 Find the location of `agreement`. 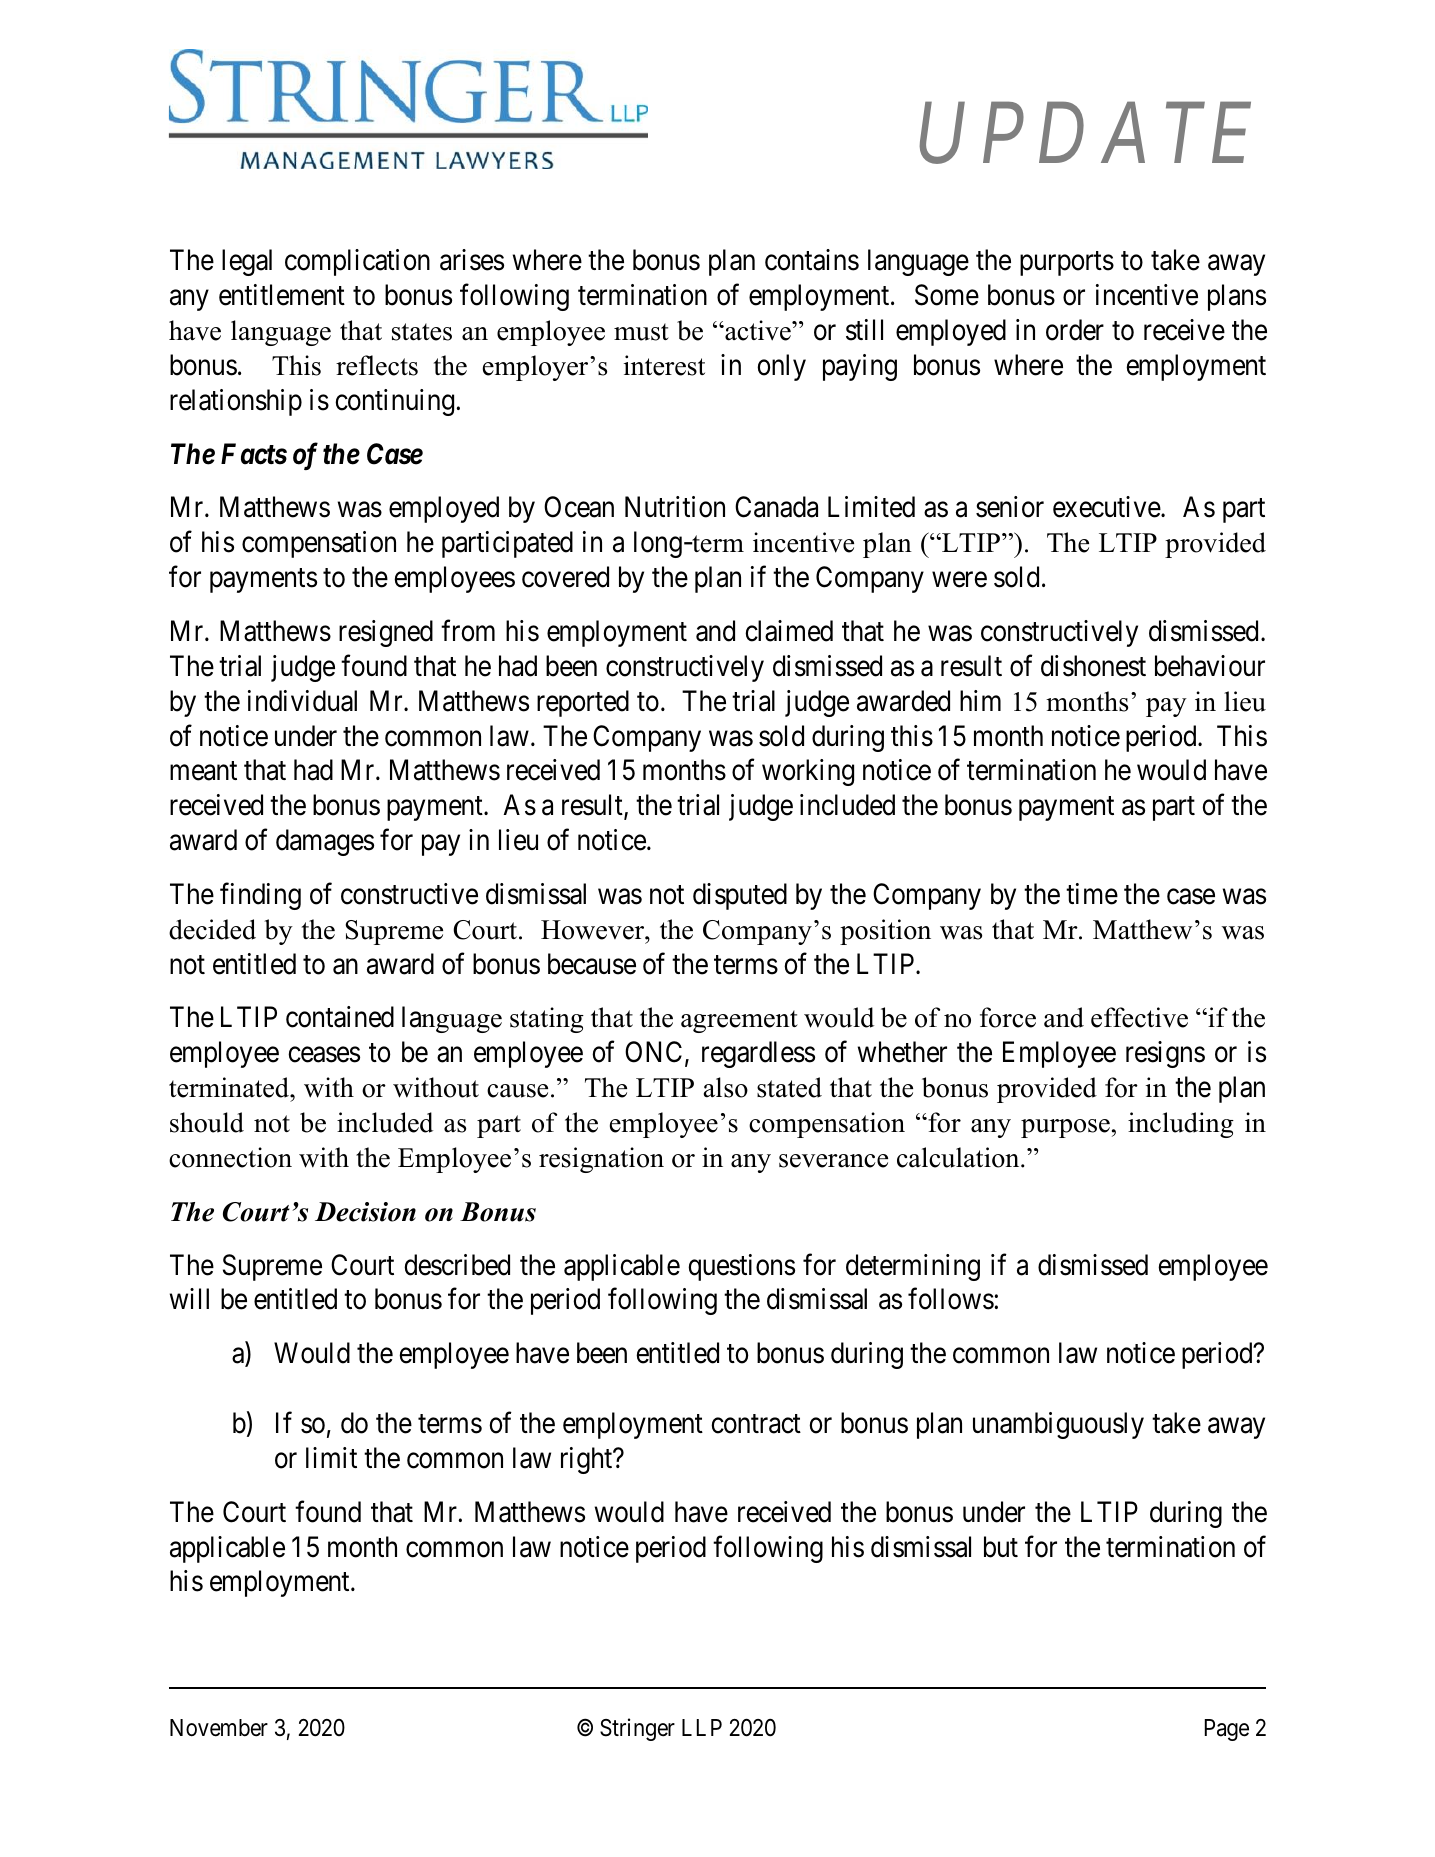

agreement is located at coordinates (739, 1021).
